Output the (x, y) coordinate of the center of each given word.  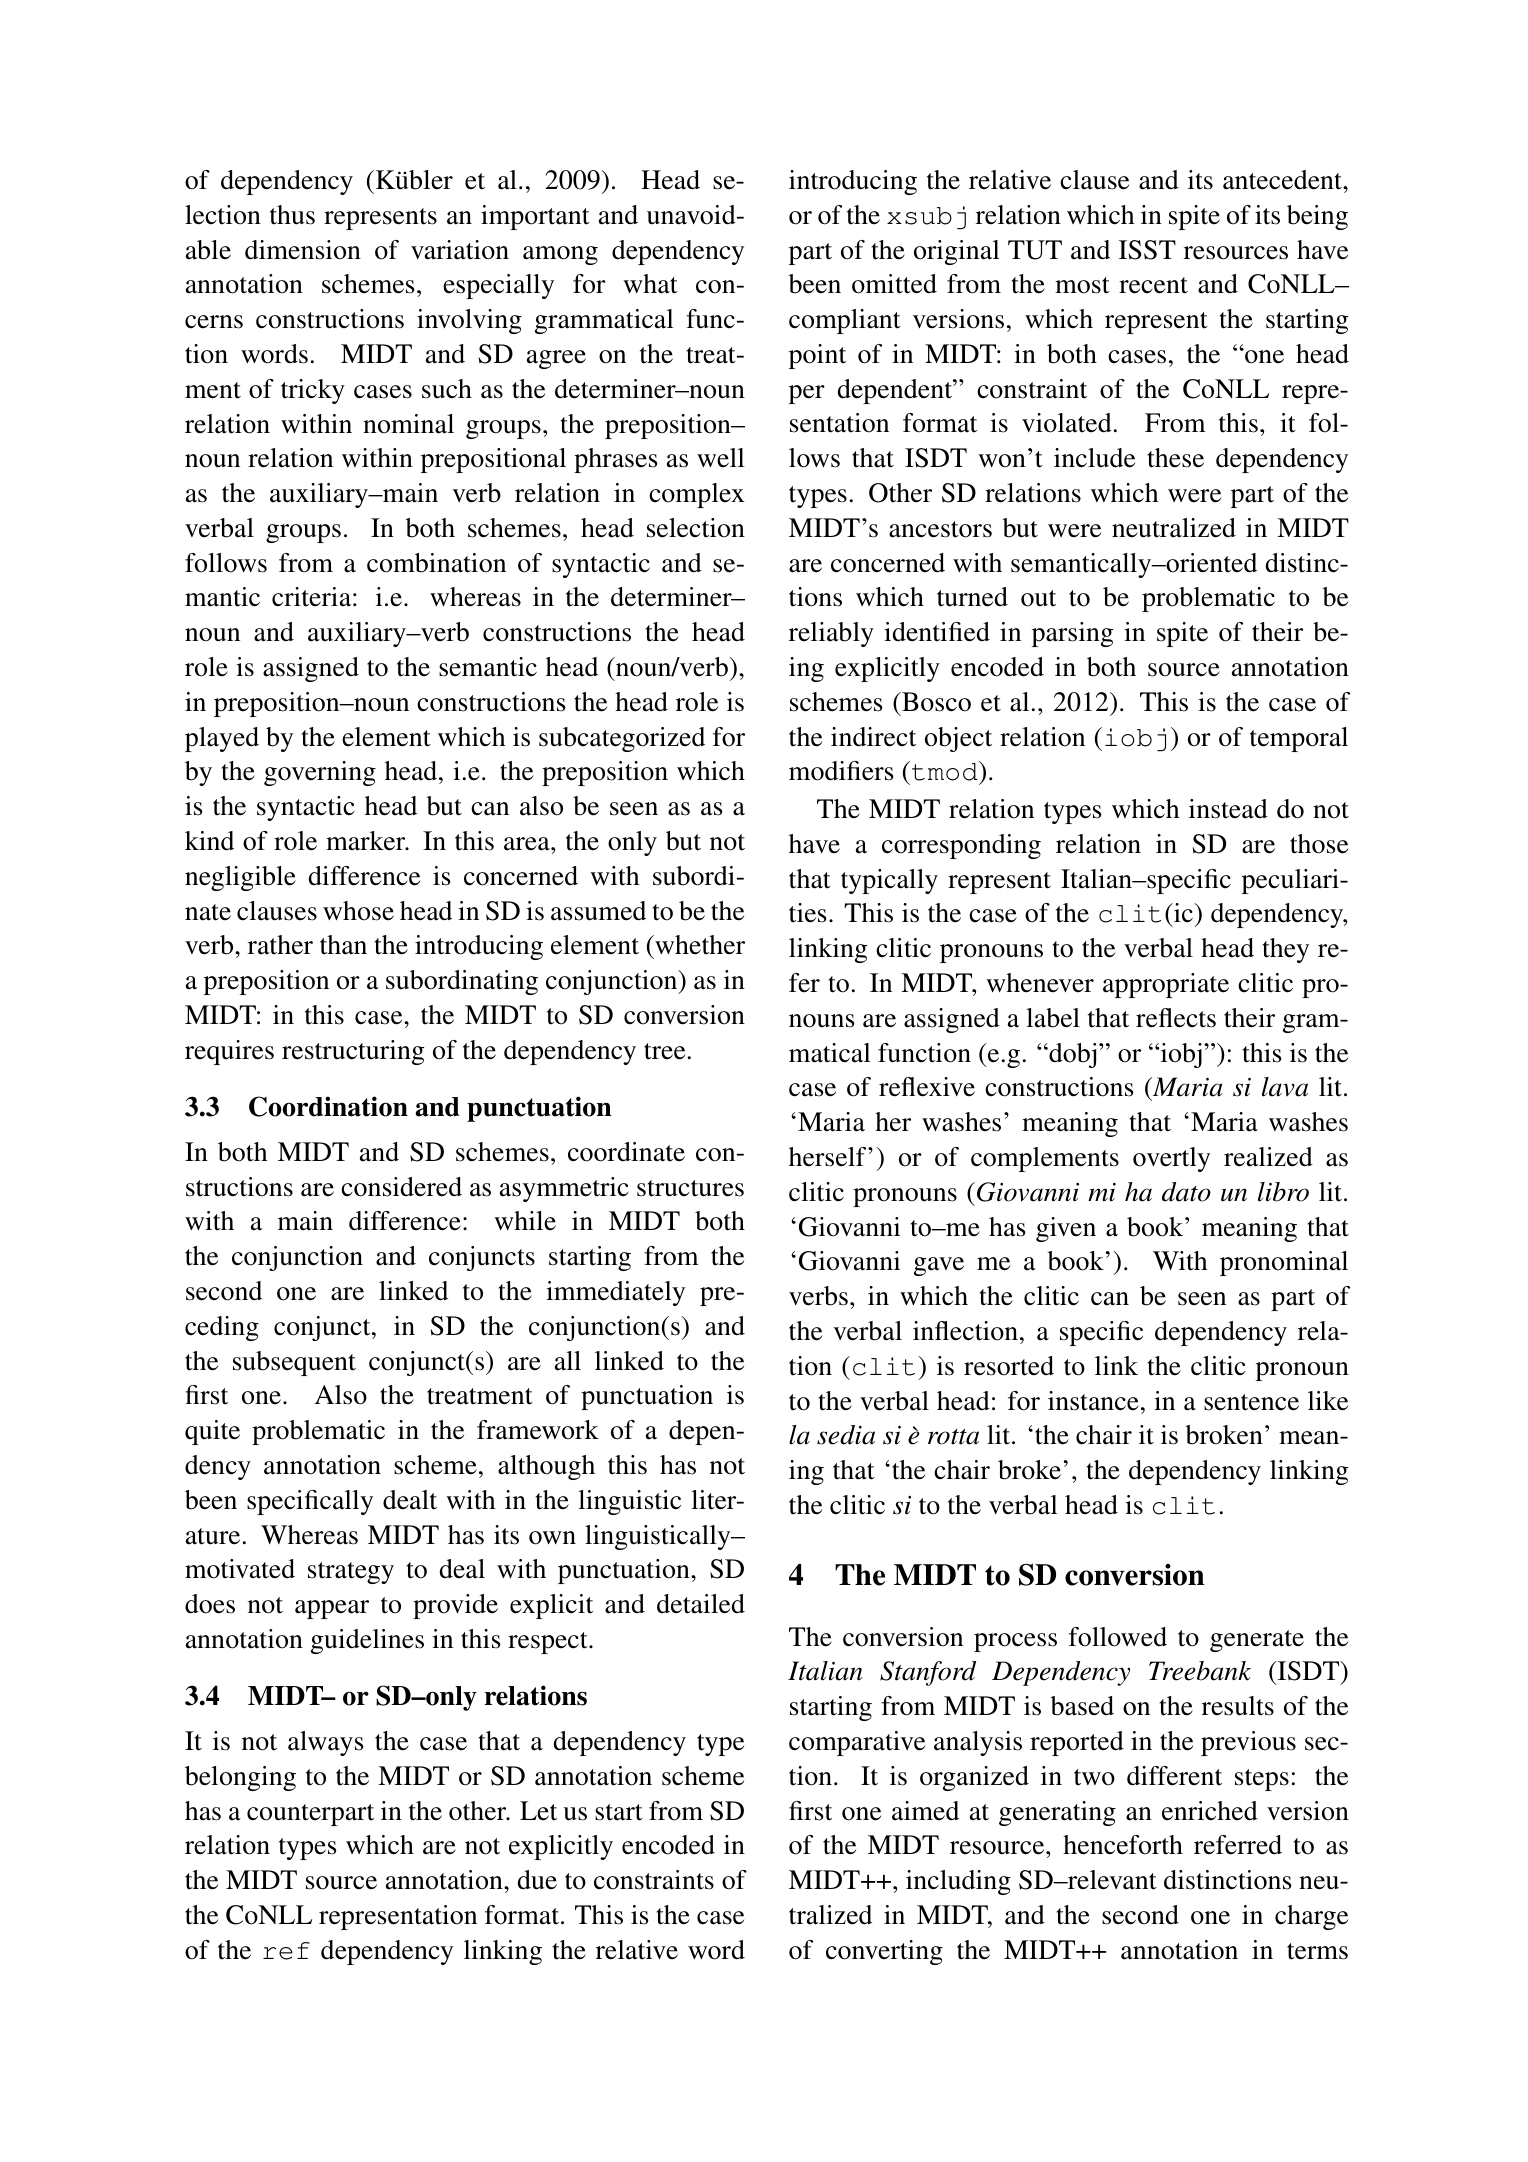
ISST (1147, 250)
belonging (240, 1778)
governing (320, 773)
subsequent (294, 1363)
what (650, 284)
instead (1228, 809)
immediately (615, 1293)
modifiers (841, 771)
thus (292, 215)
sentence (1251, 1402)
